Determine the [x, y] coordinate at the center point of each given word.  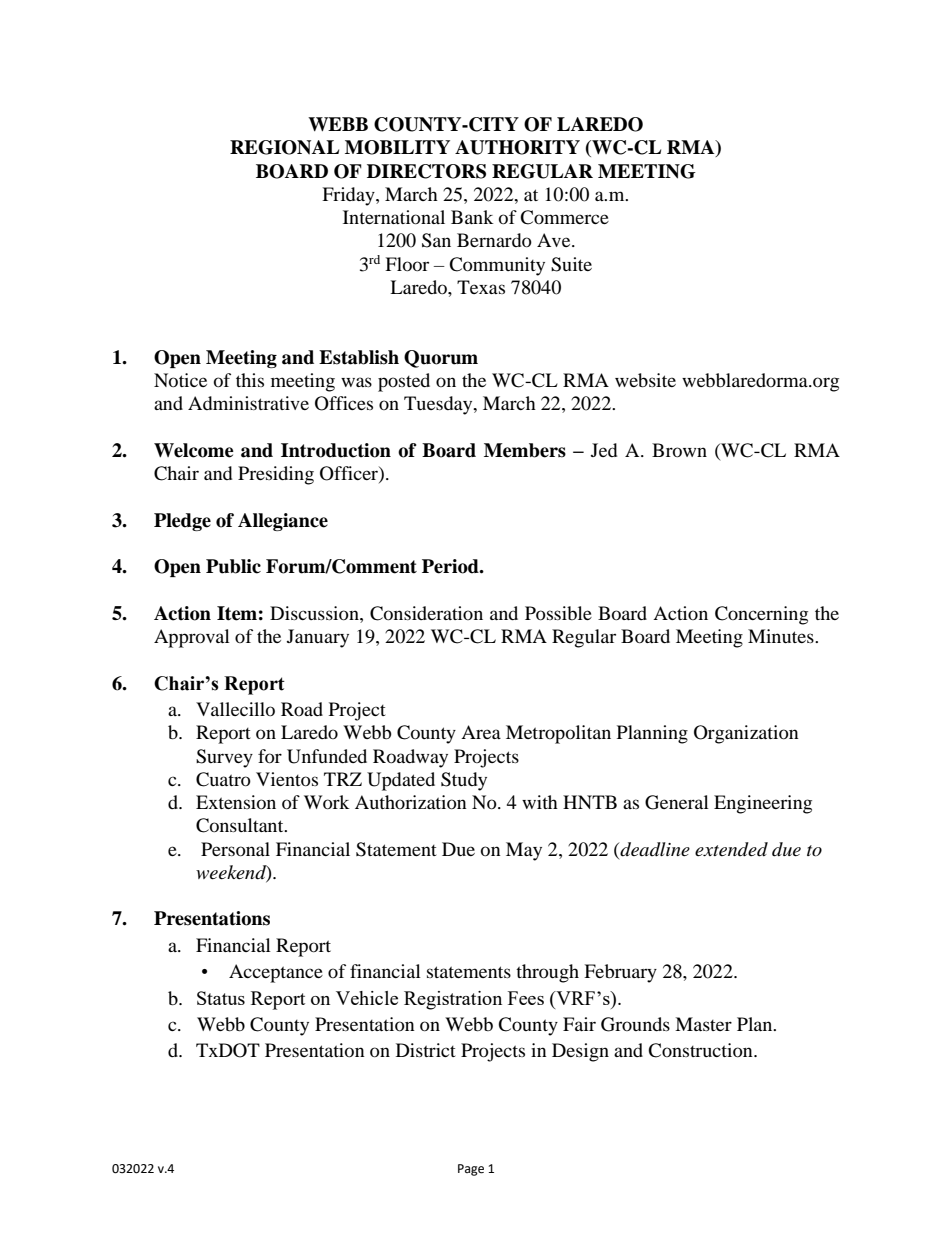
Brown [679, 450]
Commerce [564, 217]
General [677, 802]
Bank [472, 217]
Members [525, 450]
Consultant [241, 825]
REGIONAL [284, 147]
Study [464, 781]
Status [221, 998]
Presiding [276, 475]
